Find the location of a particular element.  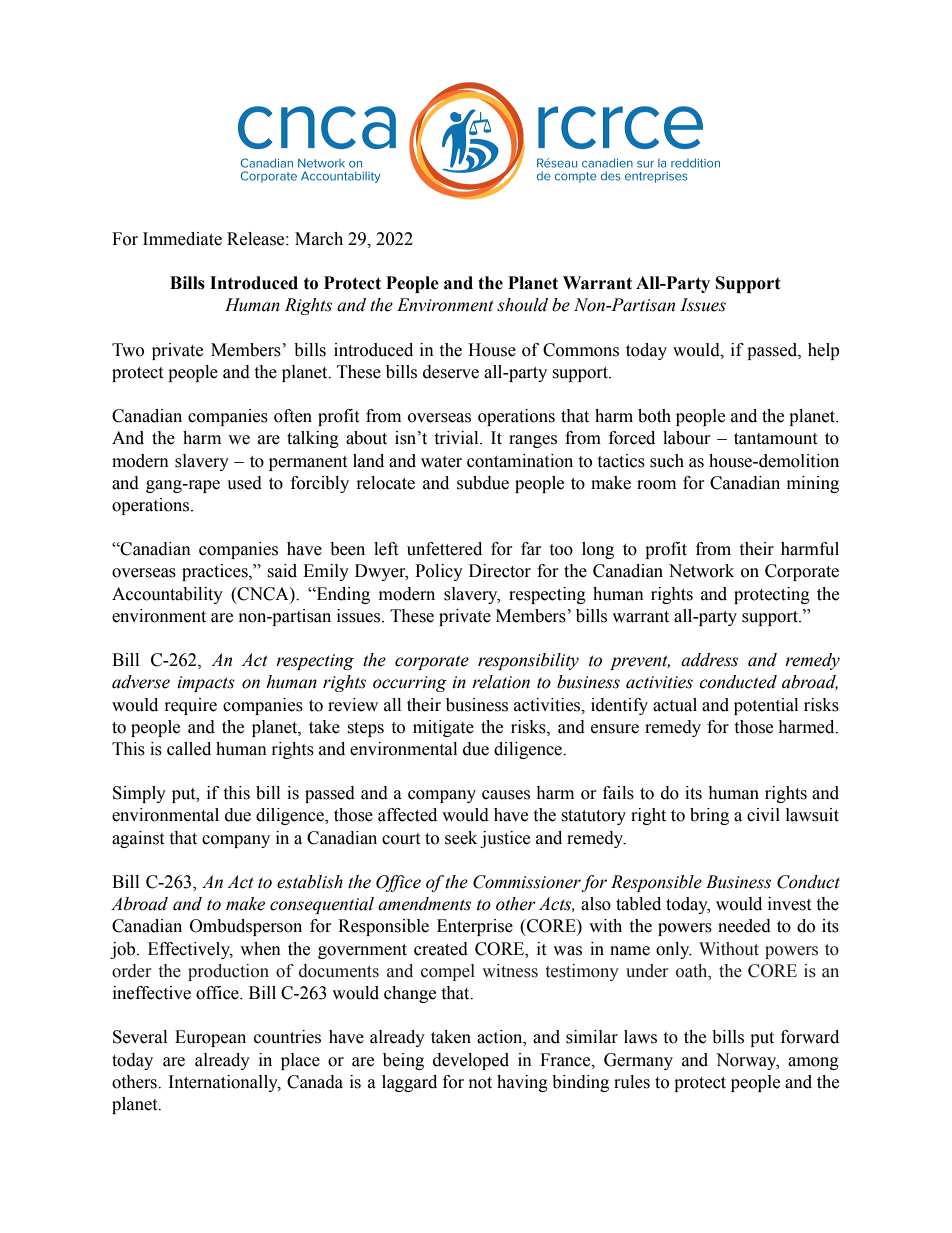

should is located at coordinates (522, 305).
